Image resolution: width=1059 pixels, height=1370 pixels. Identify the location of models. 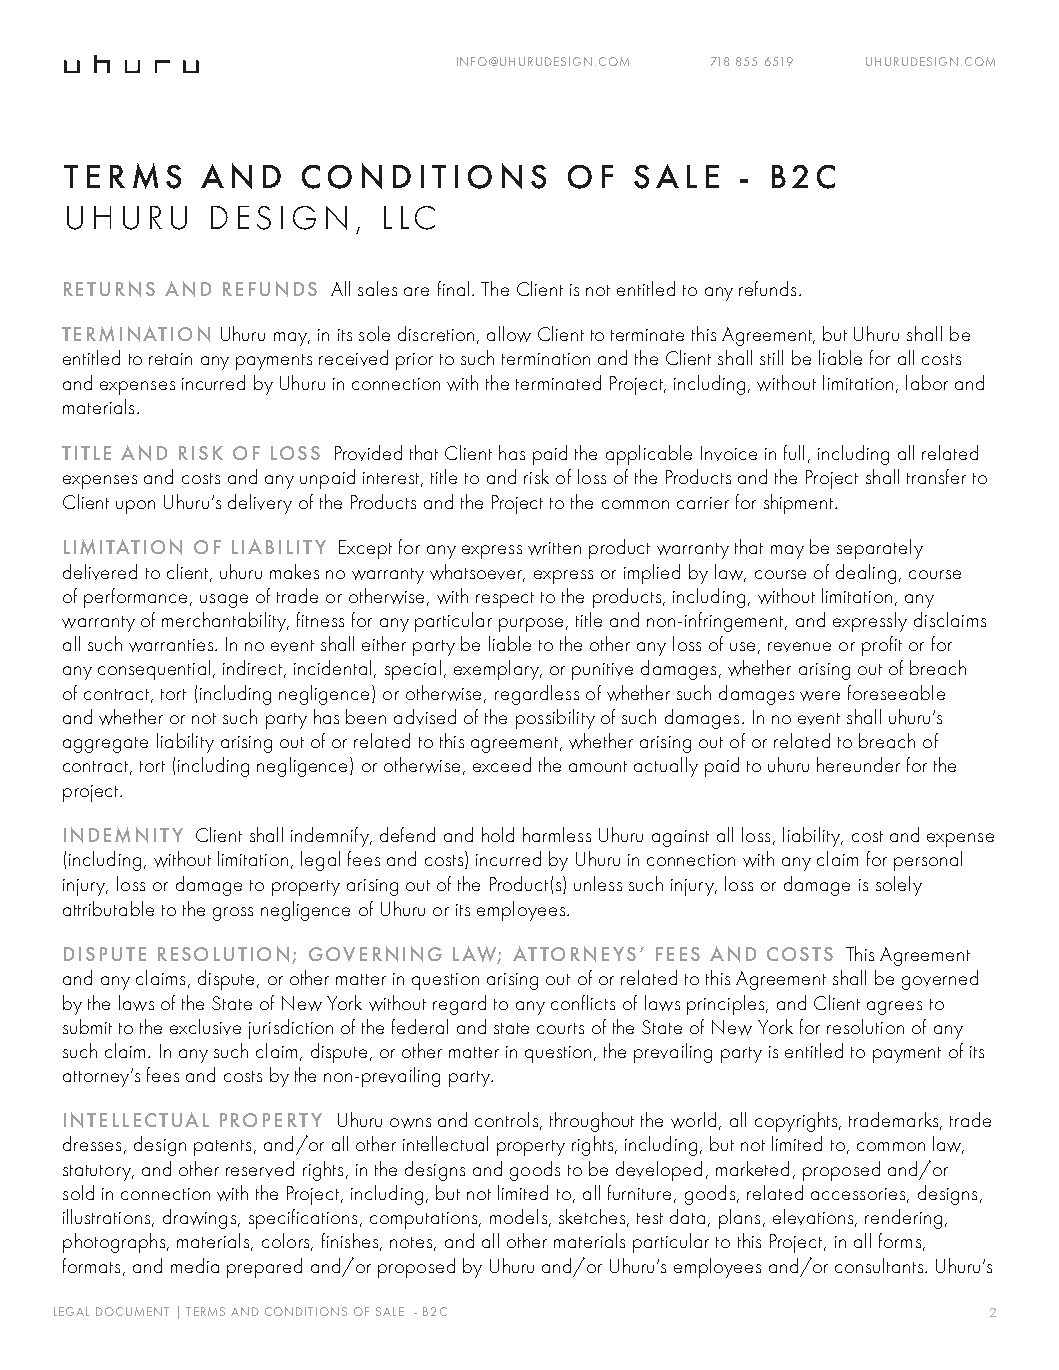
(518, 1216).
